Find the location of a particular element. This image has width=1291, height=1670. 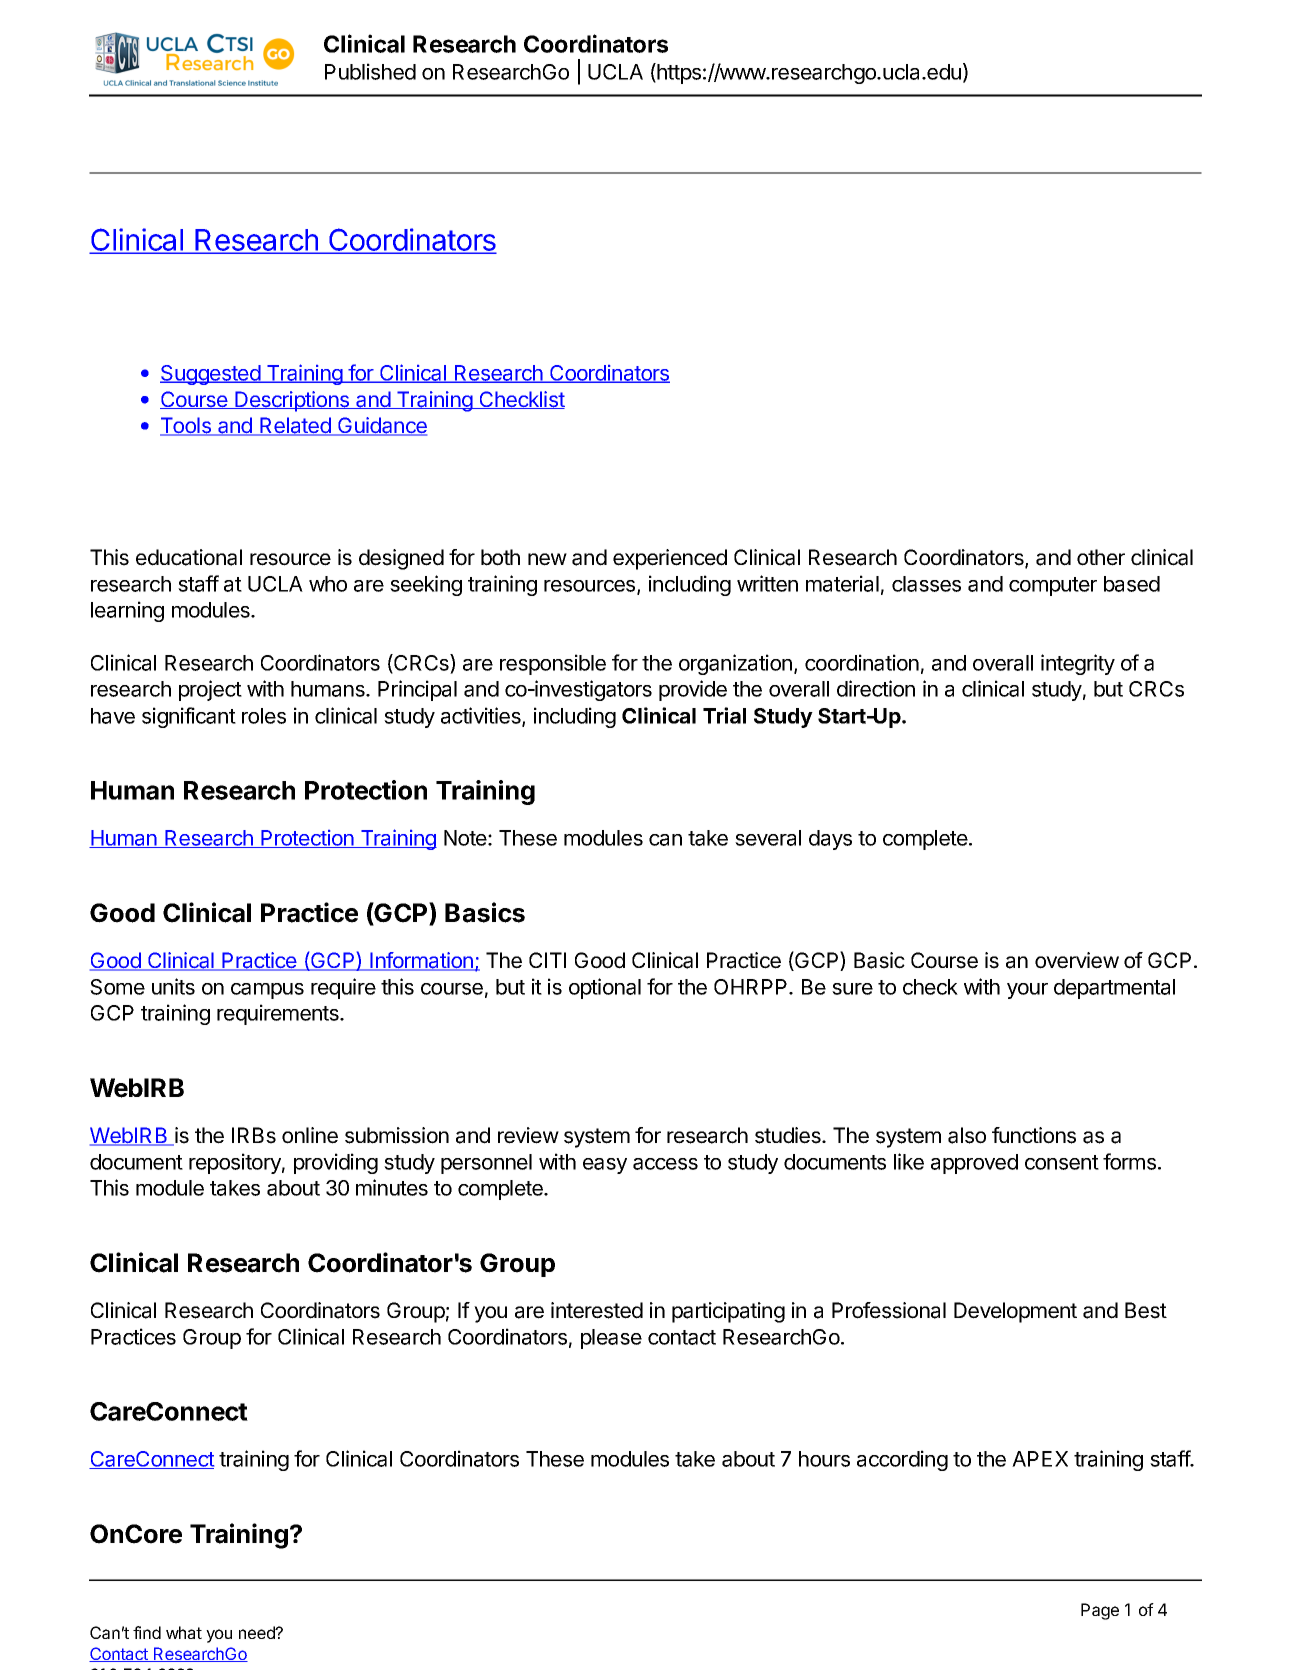

hours is located at coordinates (824, 1459).
